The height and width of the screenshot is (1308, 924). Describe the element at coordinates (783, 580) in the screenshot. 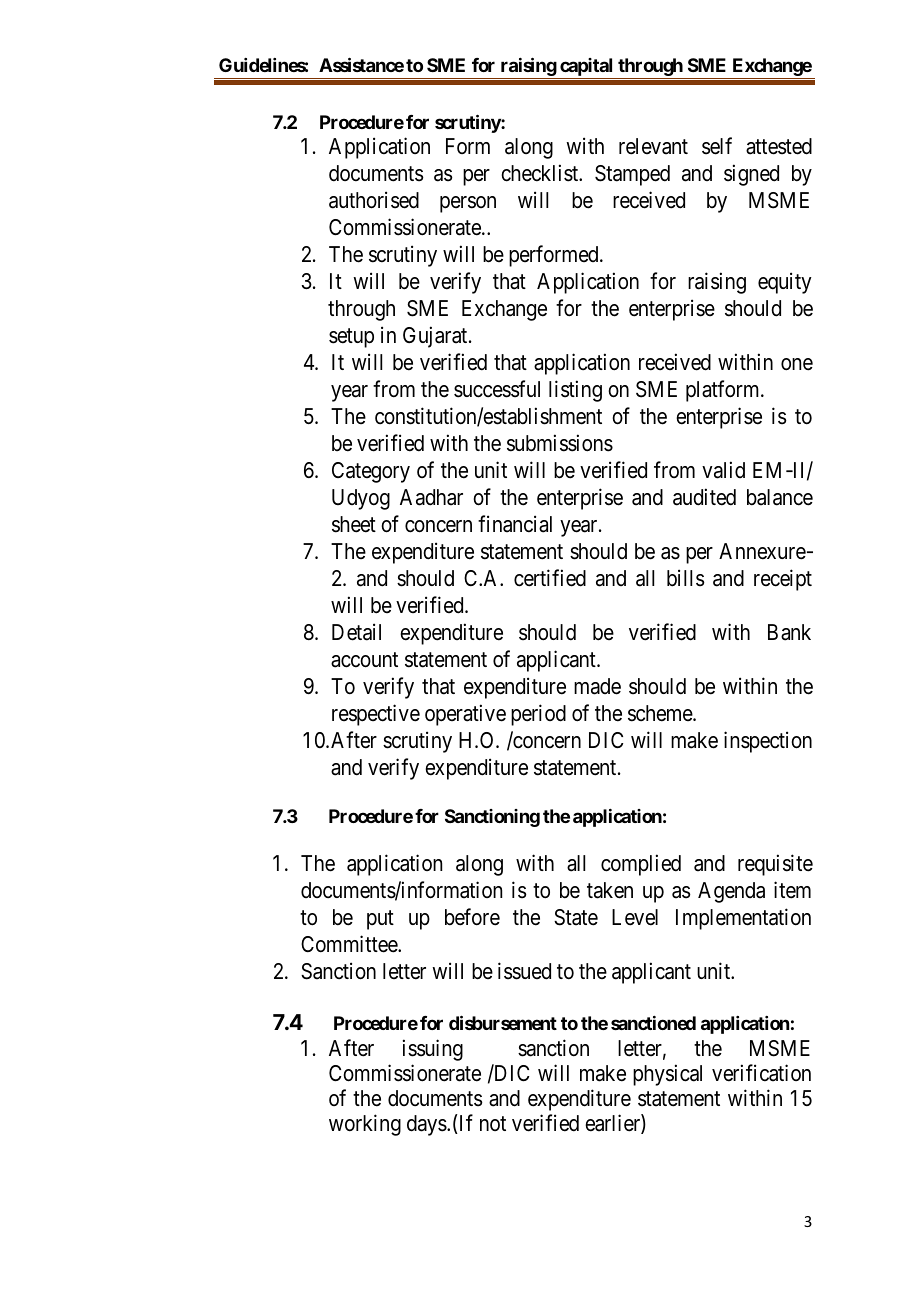

I see `receipt` at that location.
